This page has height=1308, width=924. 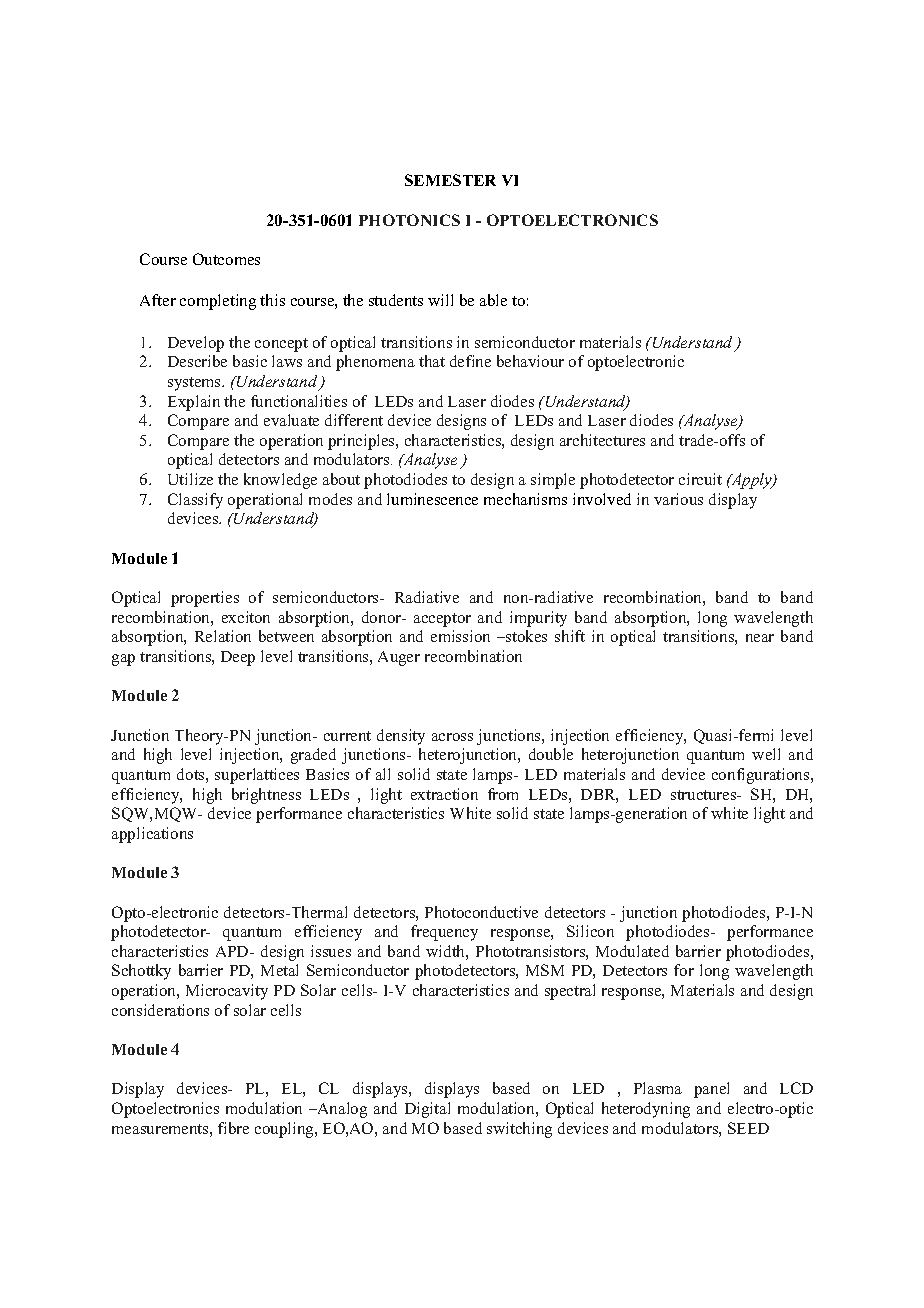 What do you see at coordinates (760, 638) in the page?
I see `near` at bounding box center [760, 638].
